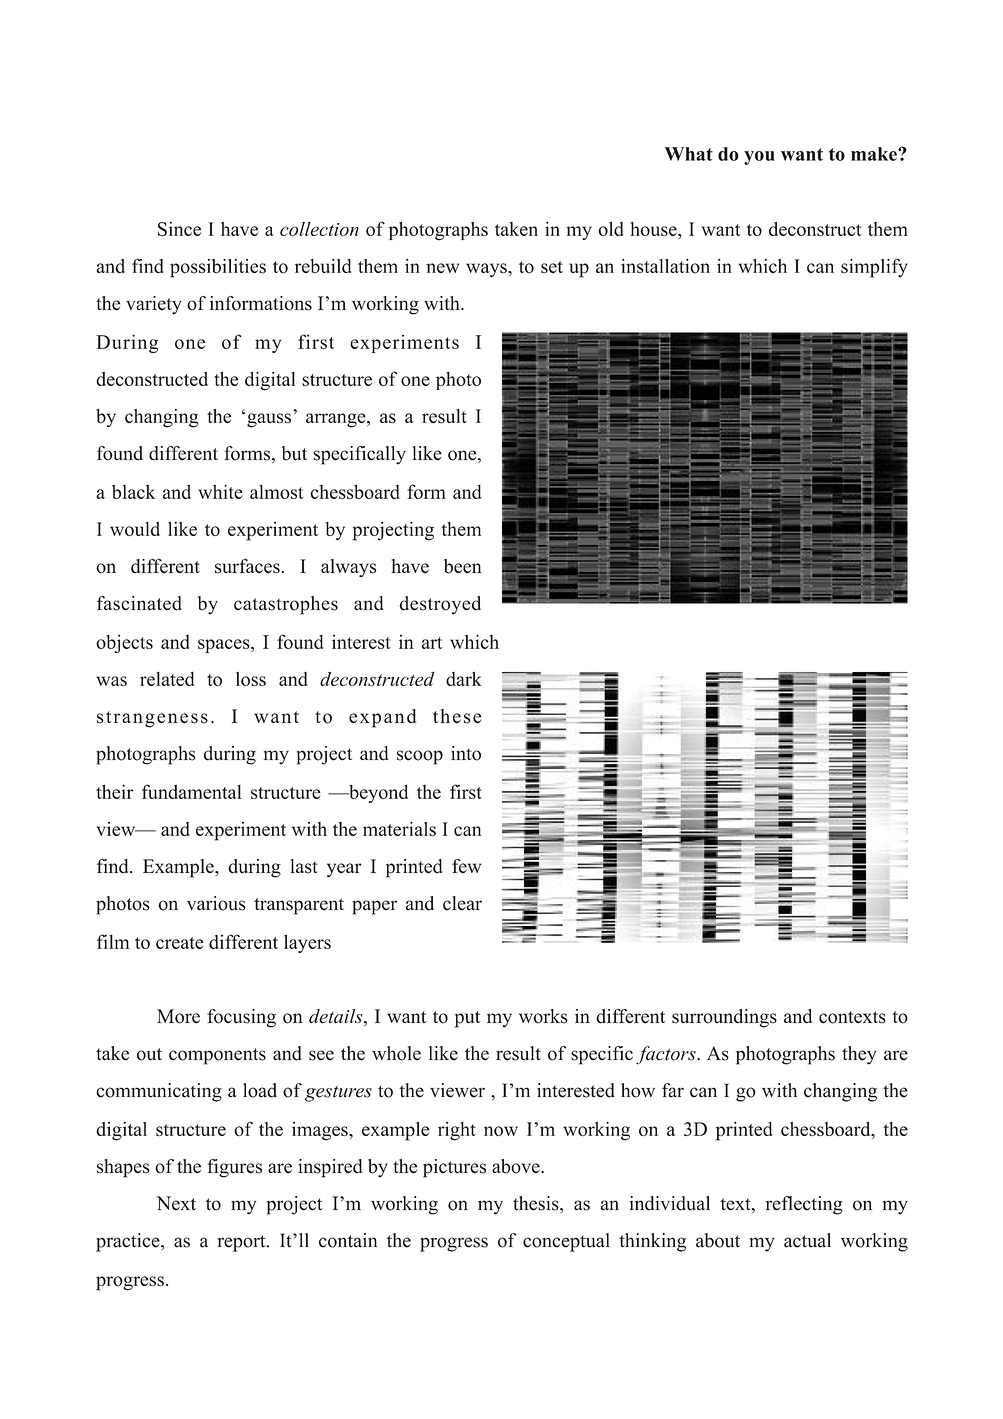 The image size is (1003, 1419). Describe the element at coordinates (464, 679) in the screenshot. I see `dark` at that location.
